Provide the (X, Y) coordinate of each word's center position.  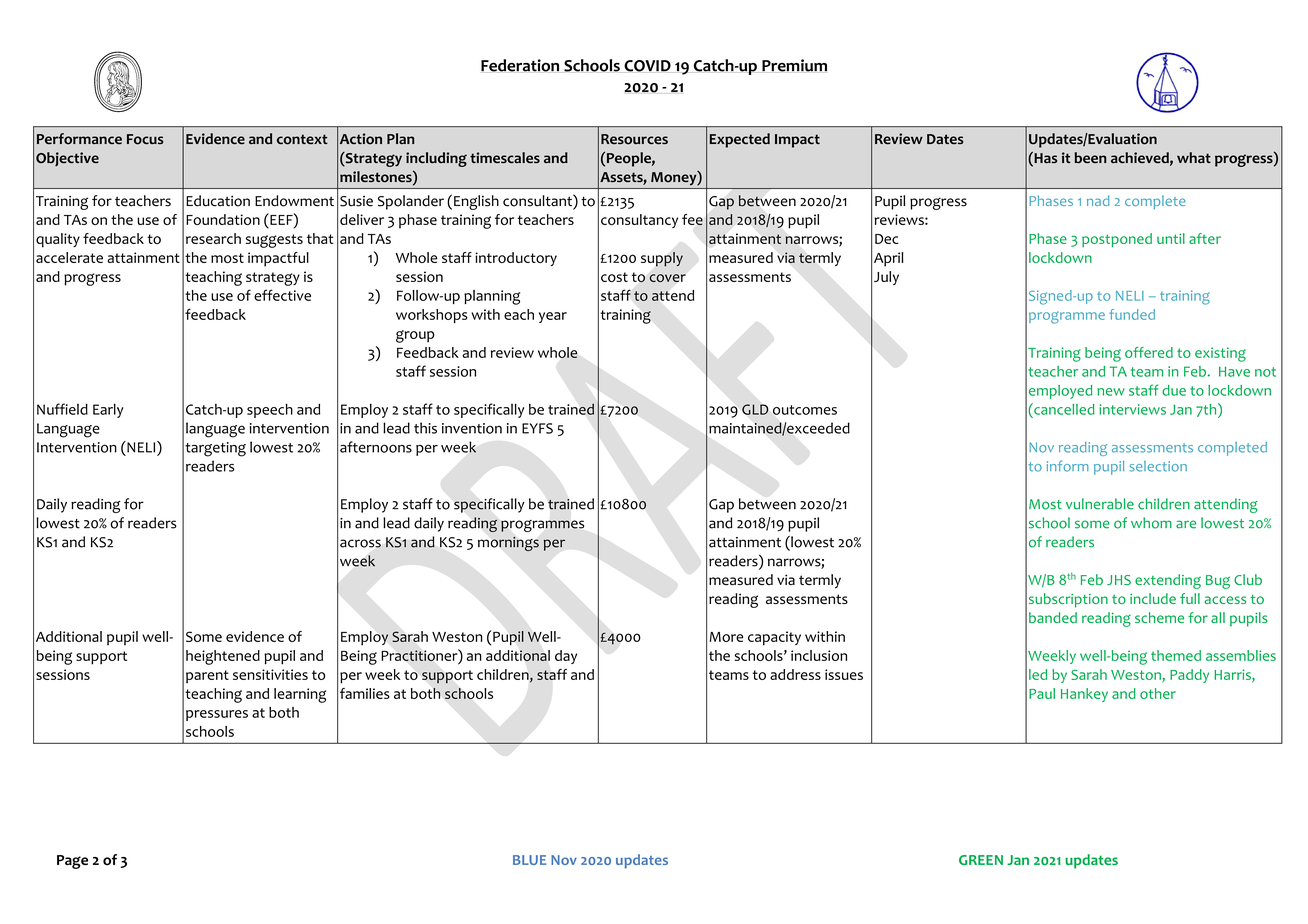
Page (72, 862)
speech (270, 410)
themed (1176, 655)
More (726, 637)
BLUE (529, 860)
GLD (755, 409)
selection (1158, 466)
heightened (223, 657)
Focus (145, 139)
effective (282, 295)
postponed (1117, 240)
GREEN (981, 860)
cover (668, 278)
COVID (647, 66)
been (1090, 158)
